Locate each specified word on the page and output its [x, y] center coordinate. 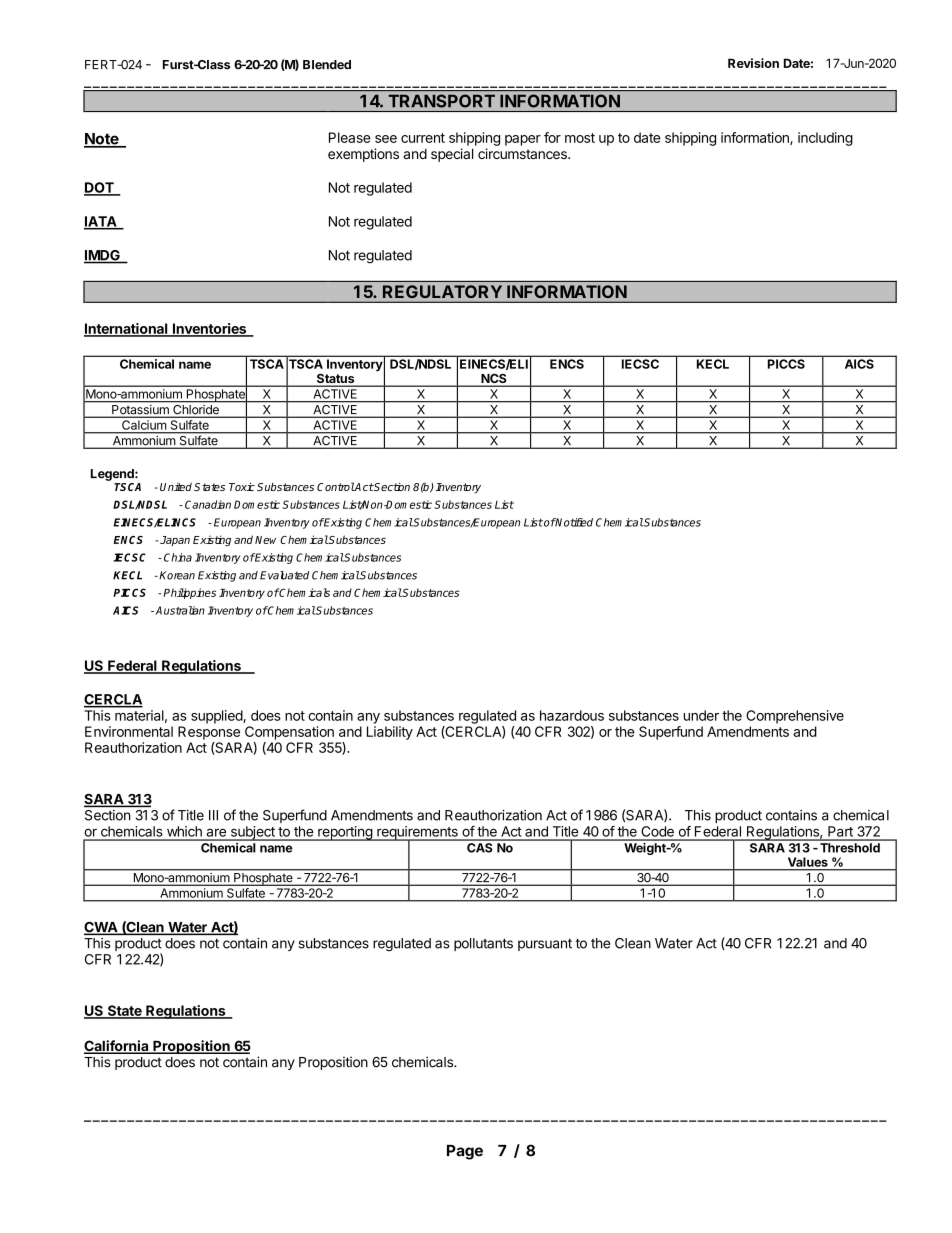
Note [102, 140]
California [117, 1047]
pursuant [545, 944]
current [423, 138]
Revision [753, 63]
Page [465, 1152]
